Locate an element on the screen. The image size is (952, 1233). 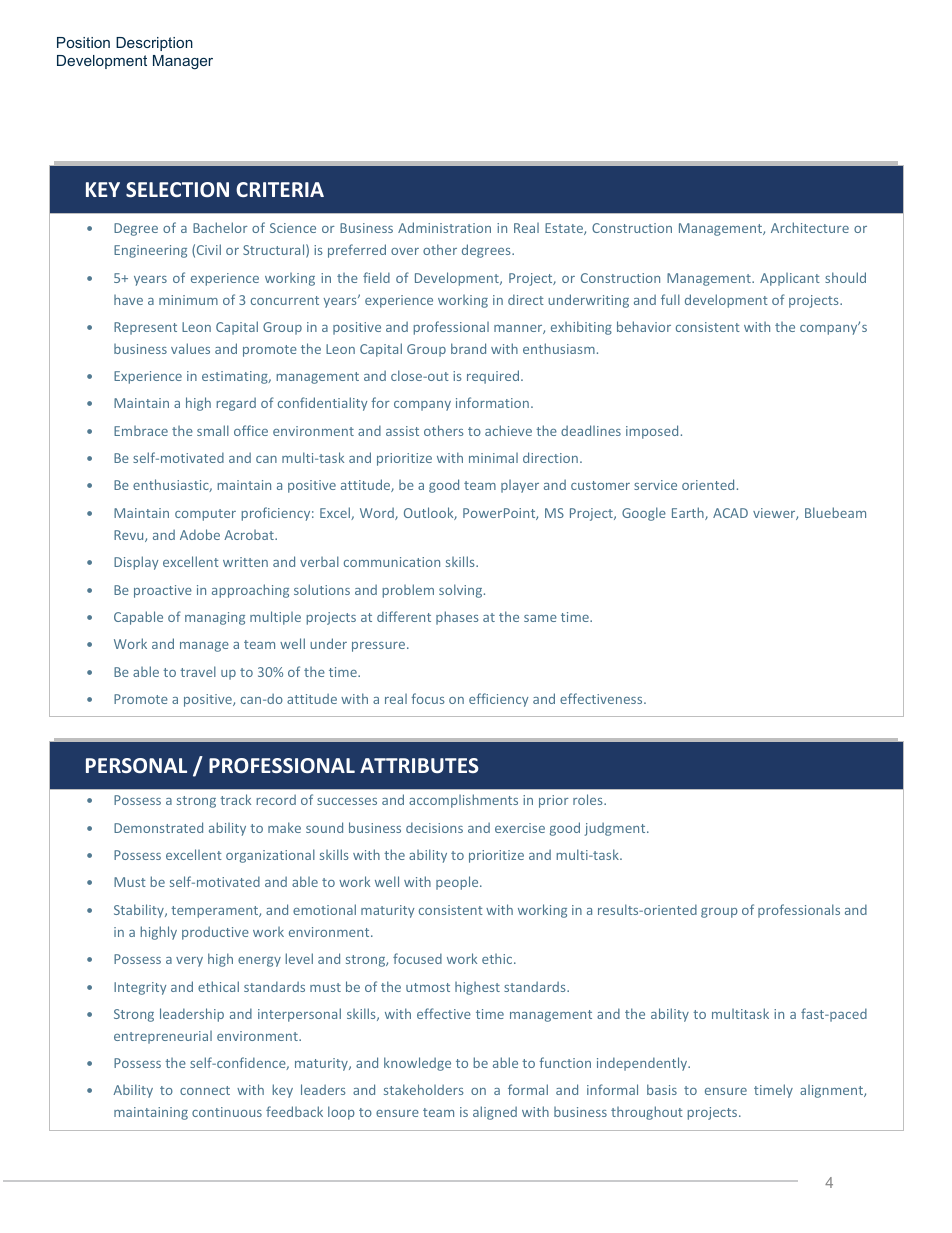
Architecture is located at coordinates (810, 227).
